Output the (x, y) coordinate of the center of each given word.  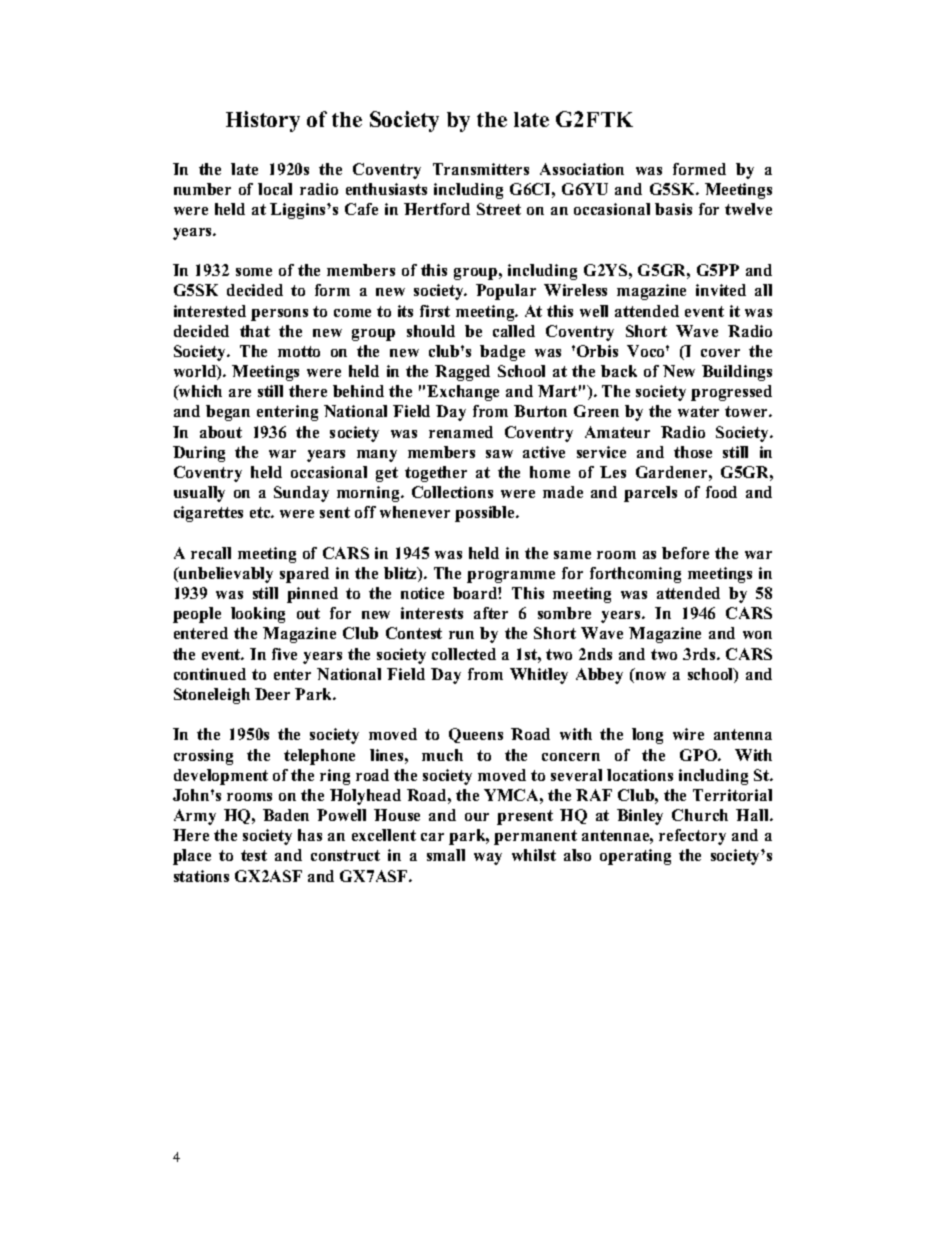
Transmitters (481, 169)
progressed (731, 393)
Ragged (462, 373)
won (757, 635)
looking (258, 615)
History (263, 121)
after (491, 613)
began (228, 413)
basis (673, 209)
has (310, 835)
